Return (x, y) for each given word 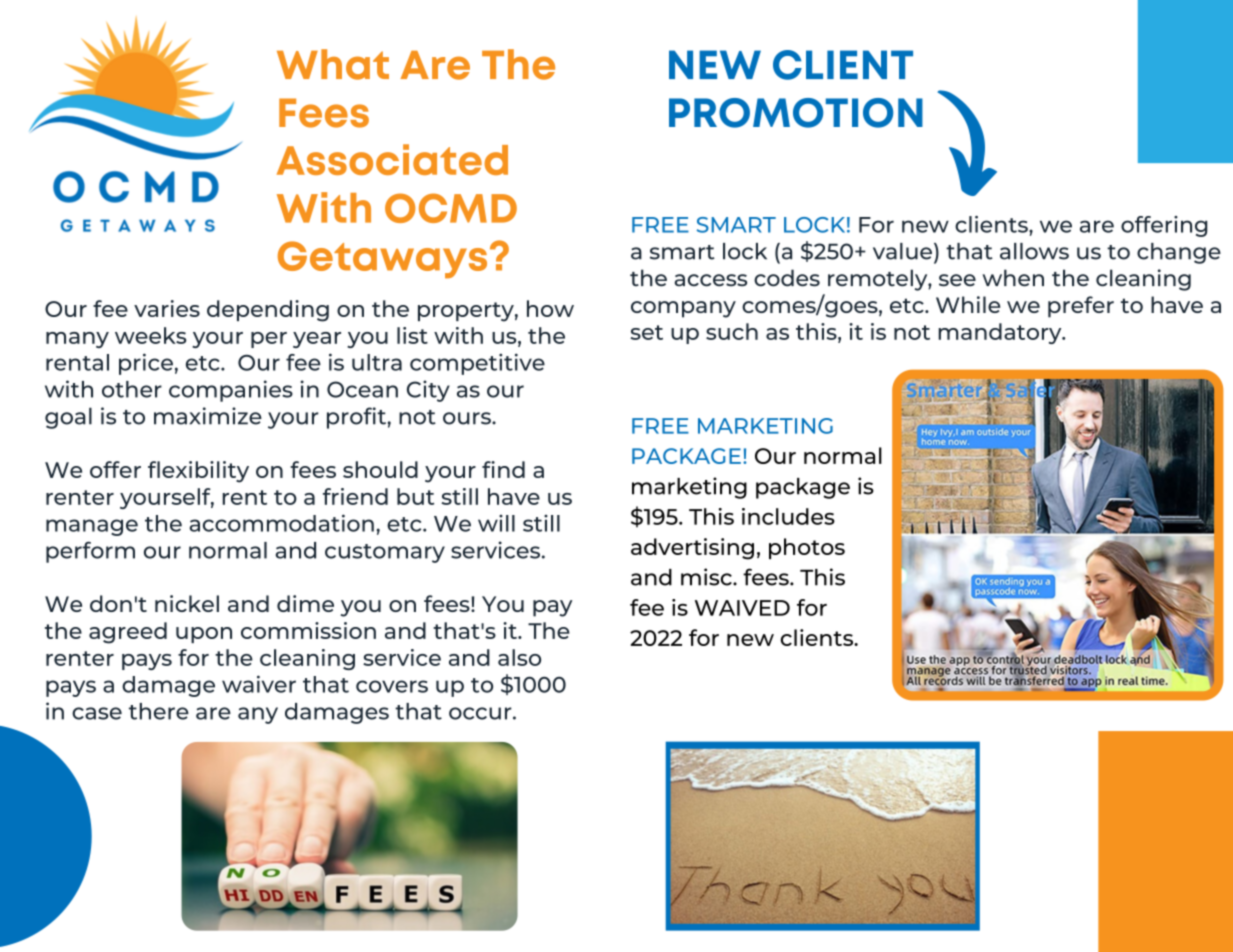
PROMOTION (796, 113)
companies (231, 391)
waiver (259, 684)
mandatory (1001, 333)
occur (481, 713)
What (333, 64)
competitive (477, 364)
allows (1034, 251)
